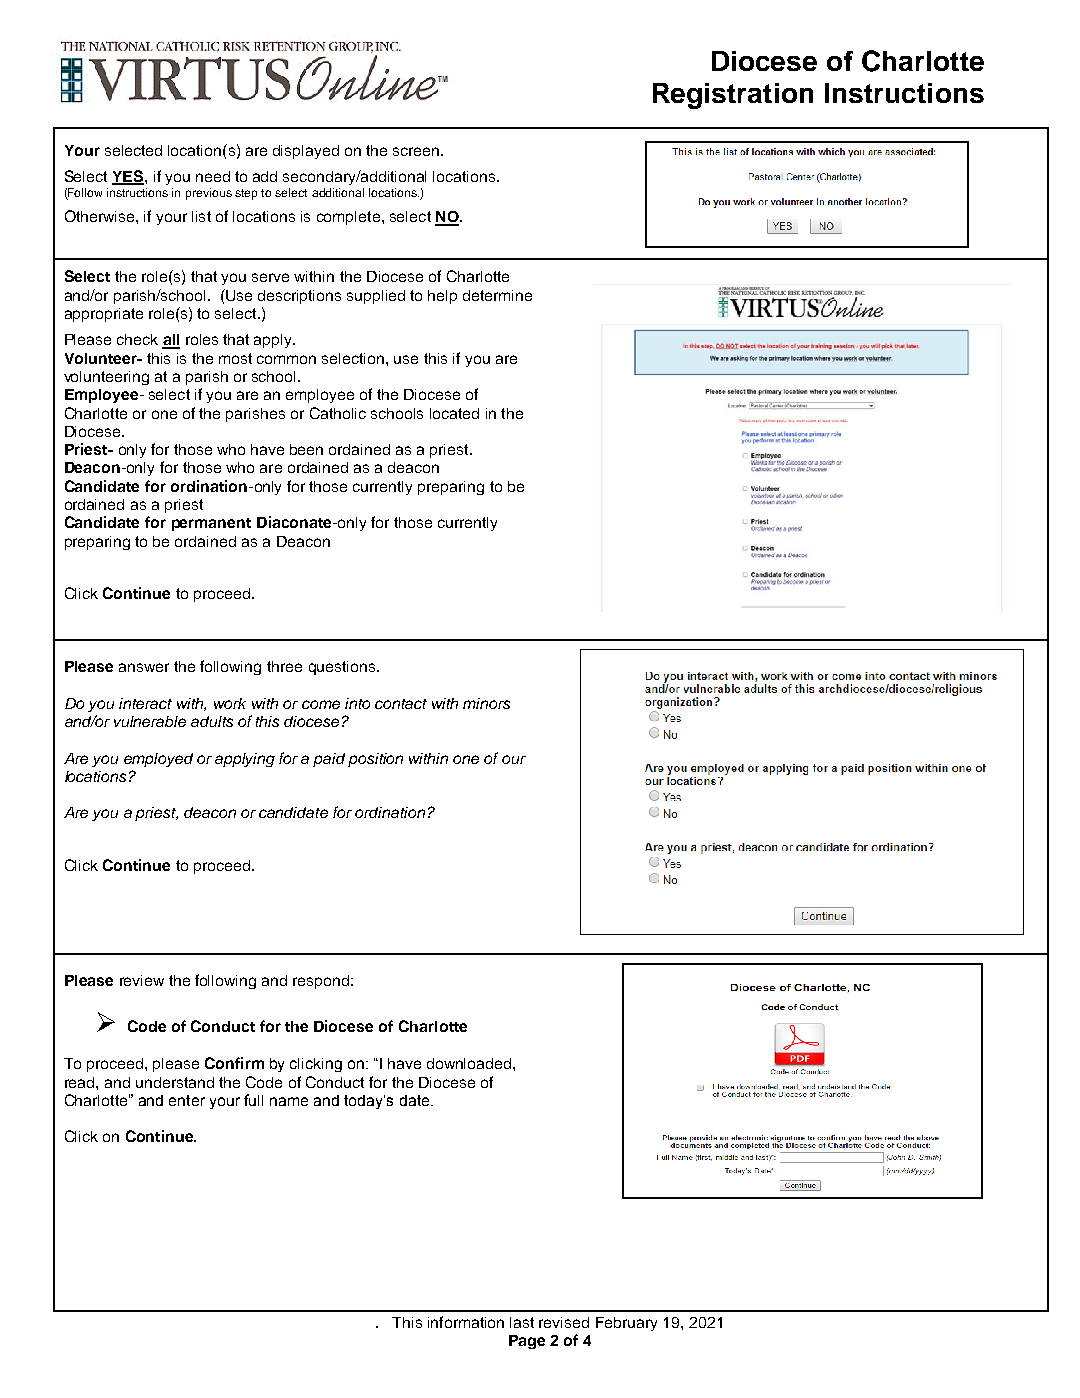  I want to click on information, so click(466, 1322).
